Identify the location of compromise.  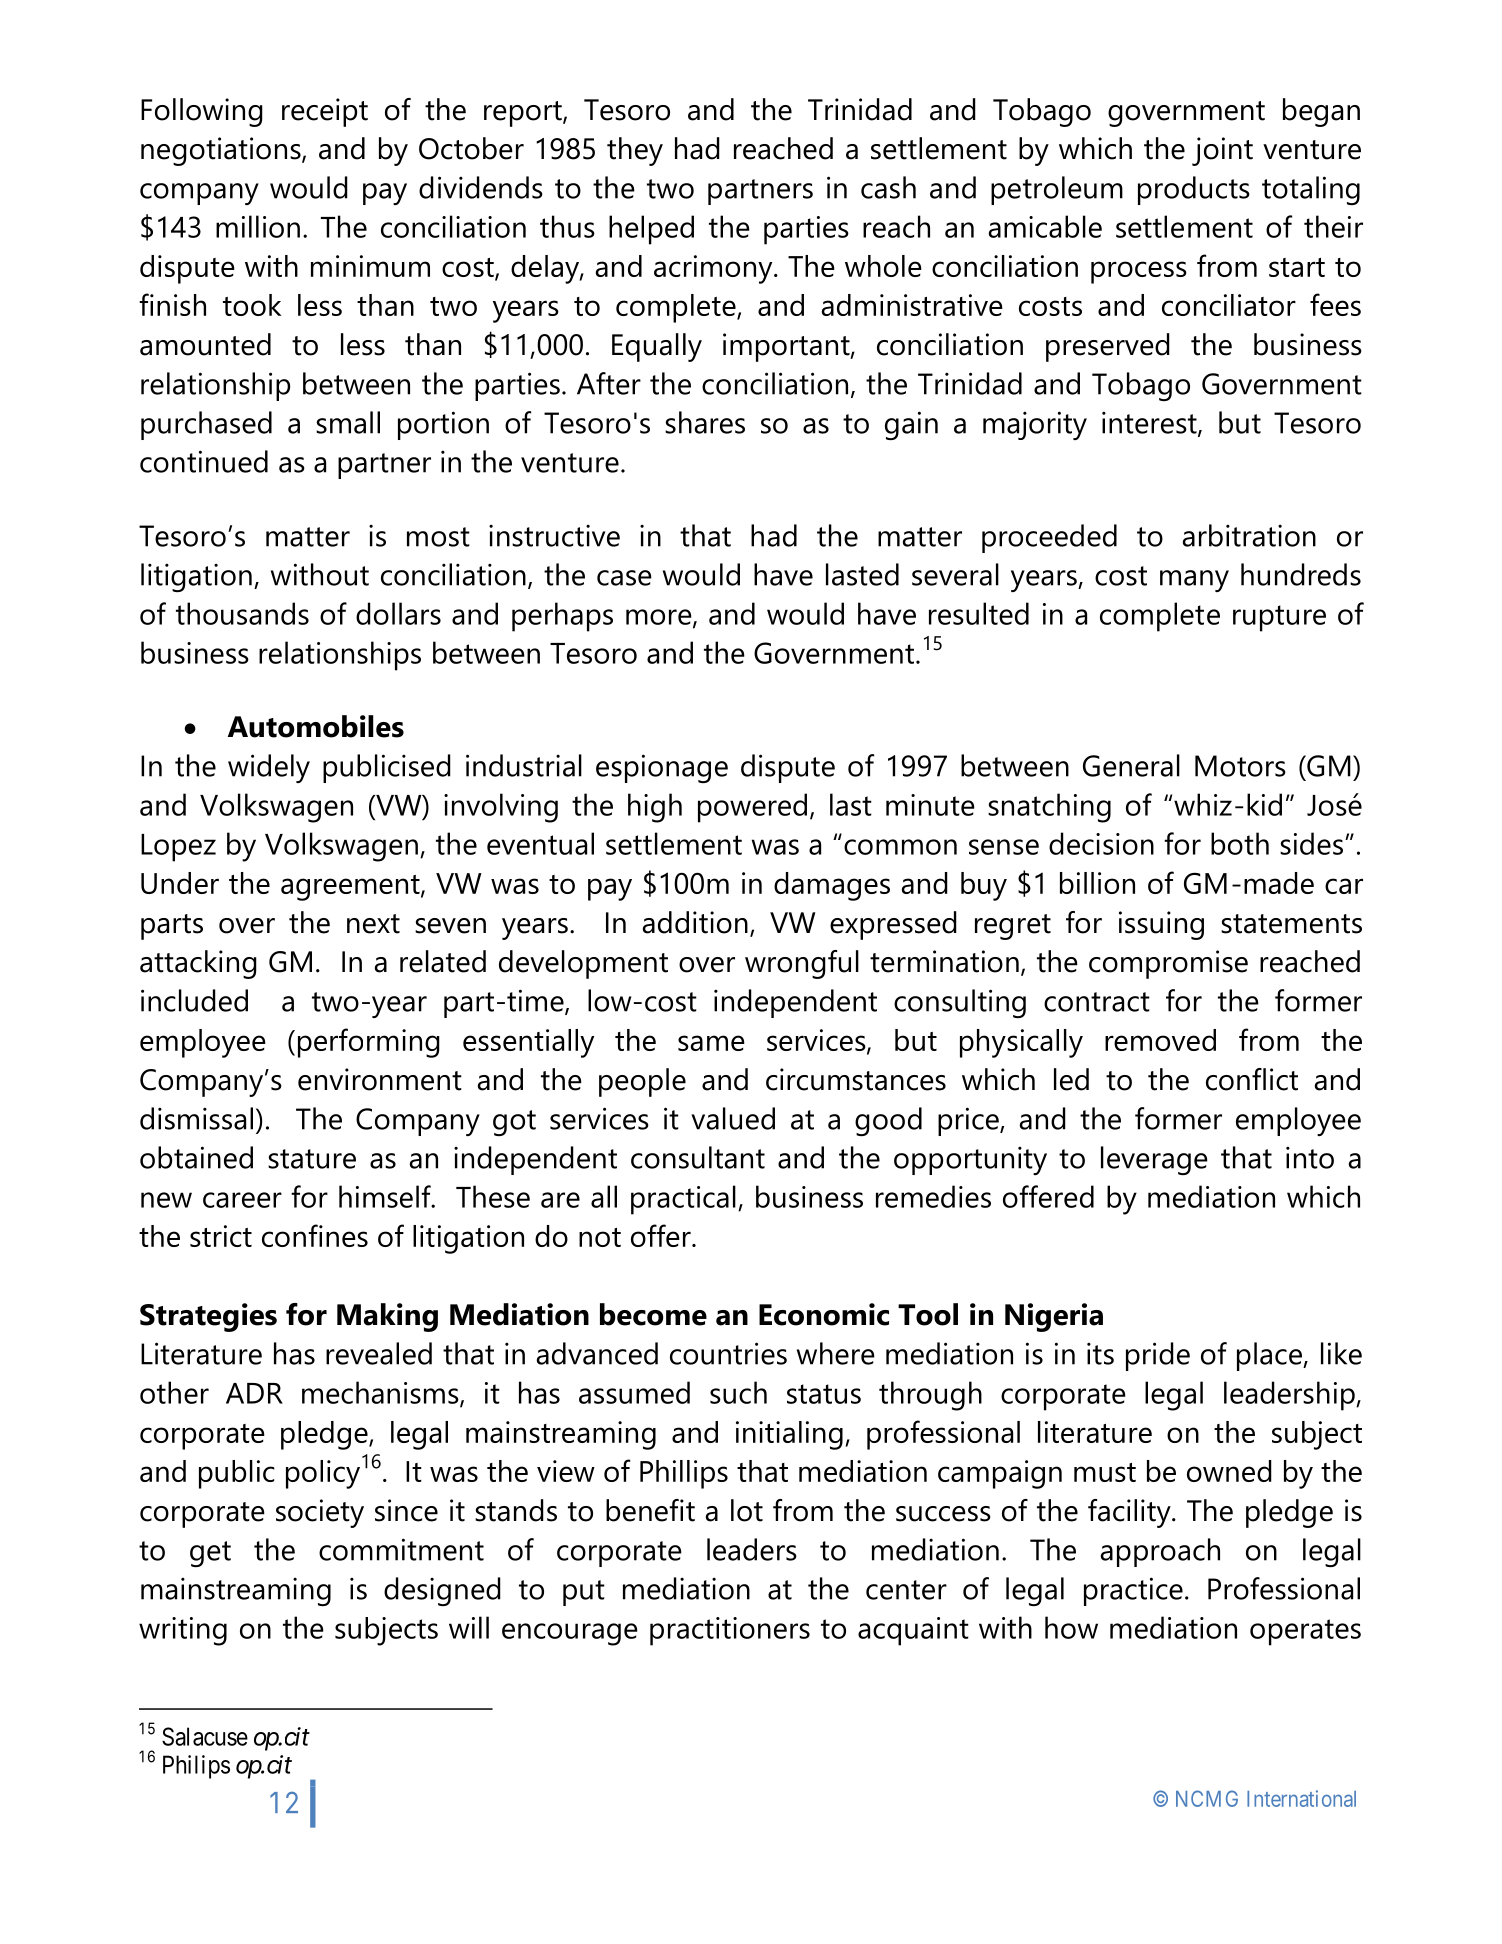
(1168, 964).
